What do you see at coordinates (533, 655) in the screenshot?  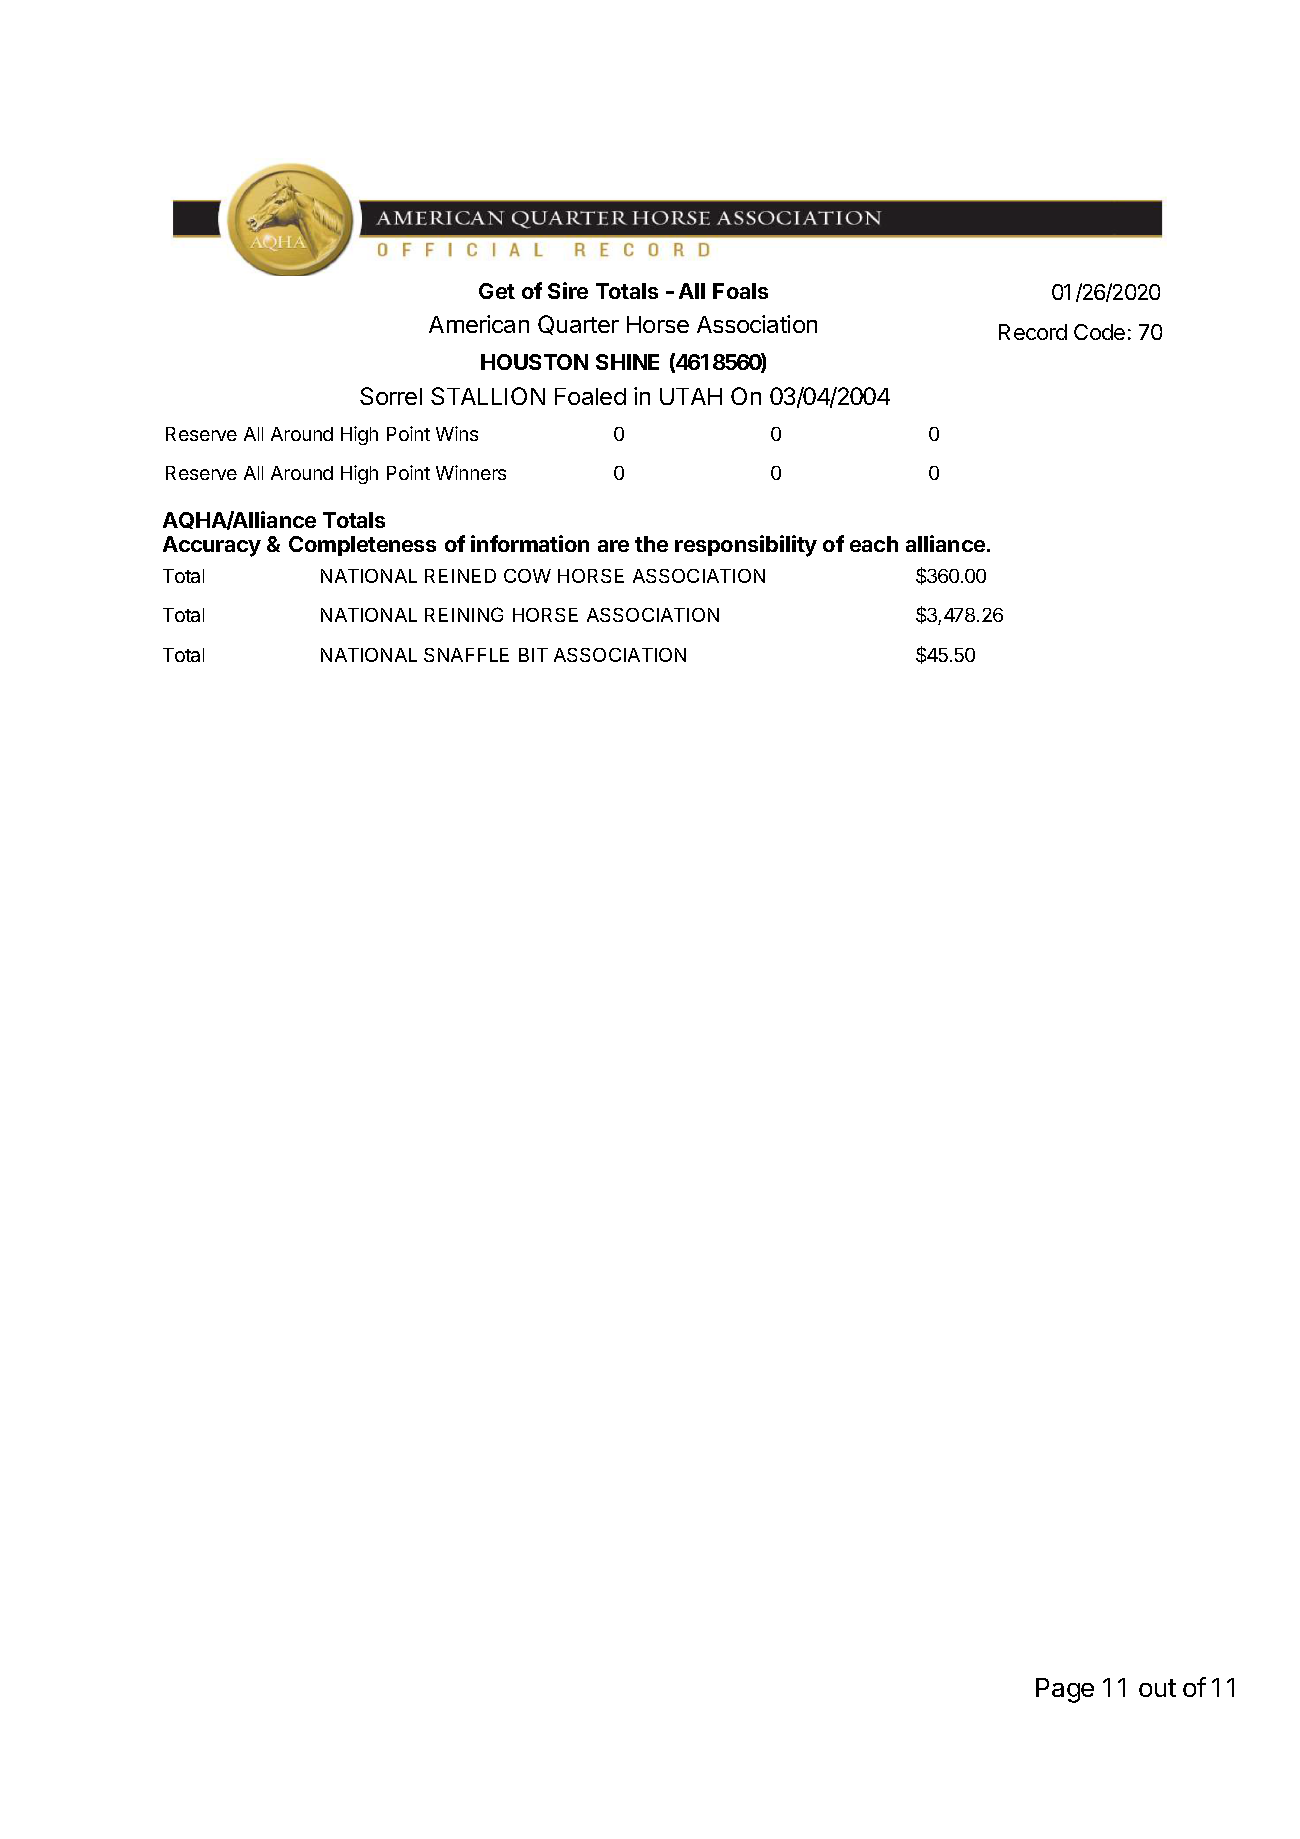 I see `BIT` at bounding box center [533, 655].
